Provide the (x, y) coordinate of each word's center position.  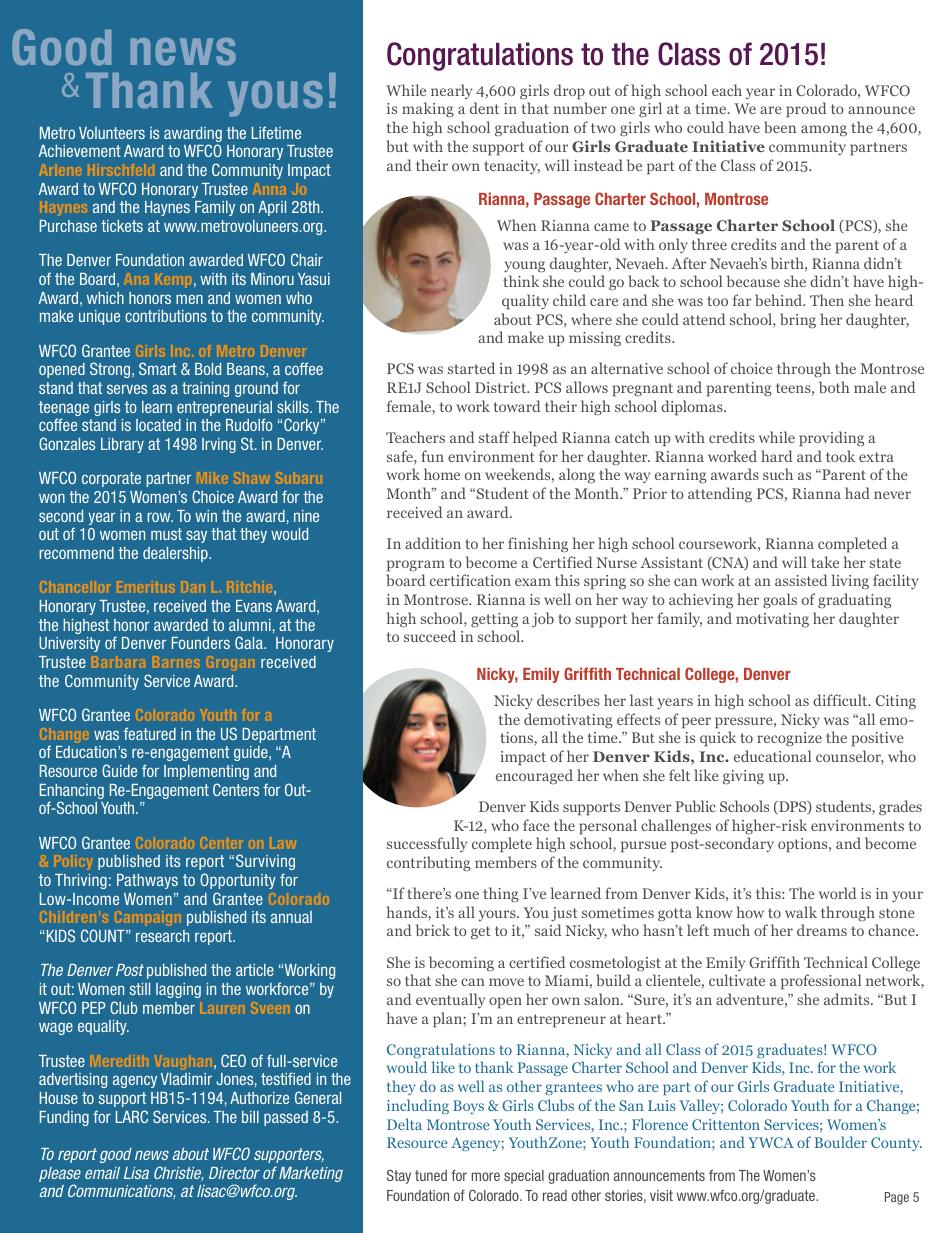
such (778, 474)
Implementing (206, 772)
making (428, 109)
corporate (111, 479)
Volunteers (112, 133)
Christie (179, 1173)
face (536, 825)
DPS (793, 808)
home (442, 474)
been (780, 127)
